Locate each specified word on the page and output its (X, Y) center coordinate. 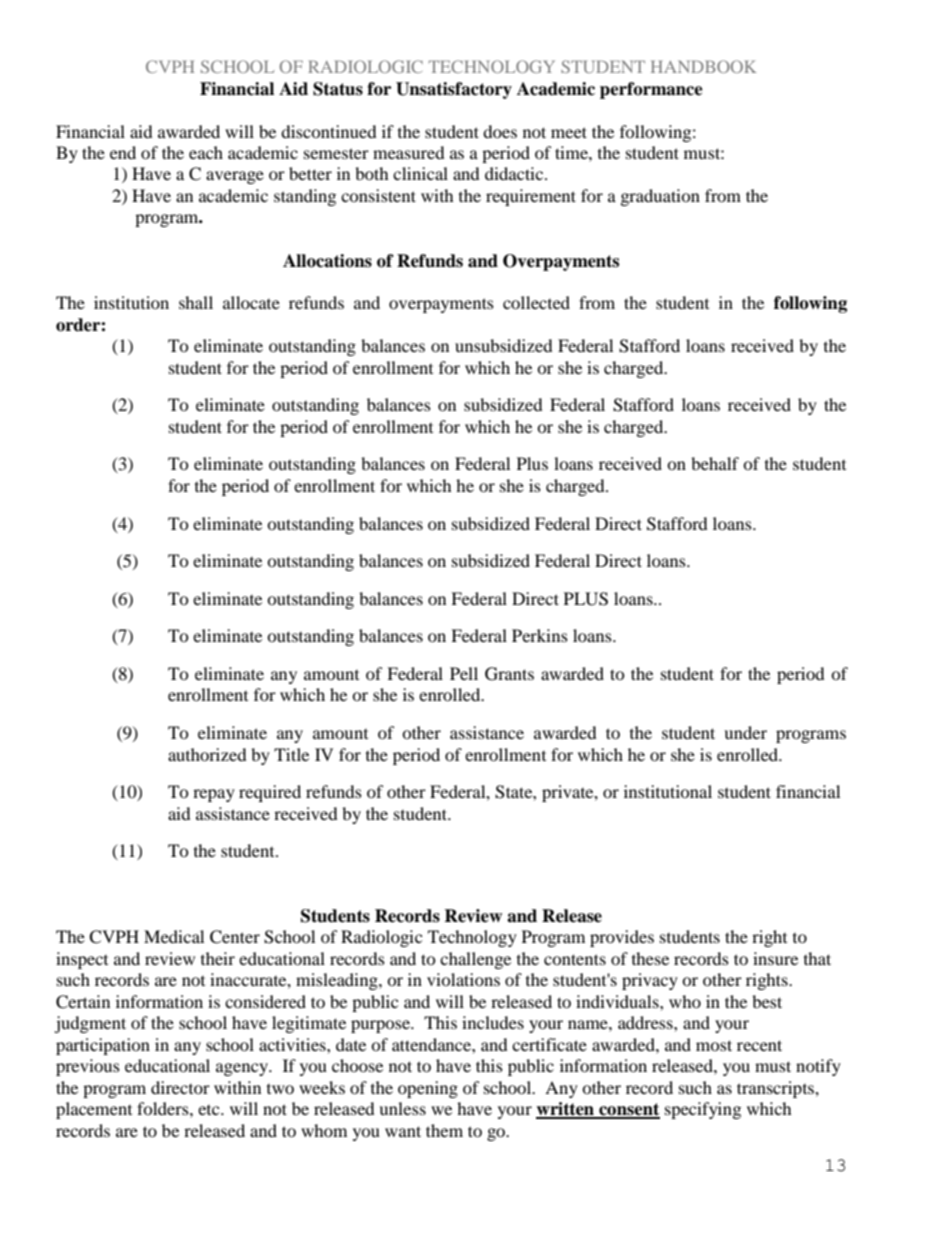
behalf (715, 463)
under (745, 732)
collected (536, 302)
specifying (703, 1110)
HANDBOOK (704, 66)
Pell (464, 673)
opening (428, 1089)
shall (196, 302)
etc (210, 1110)
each (206, 152)
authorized (207, 754)
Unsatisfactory (454, 90)
